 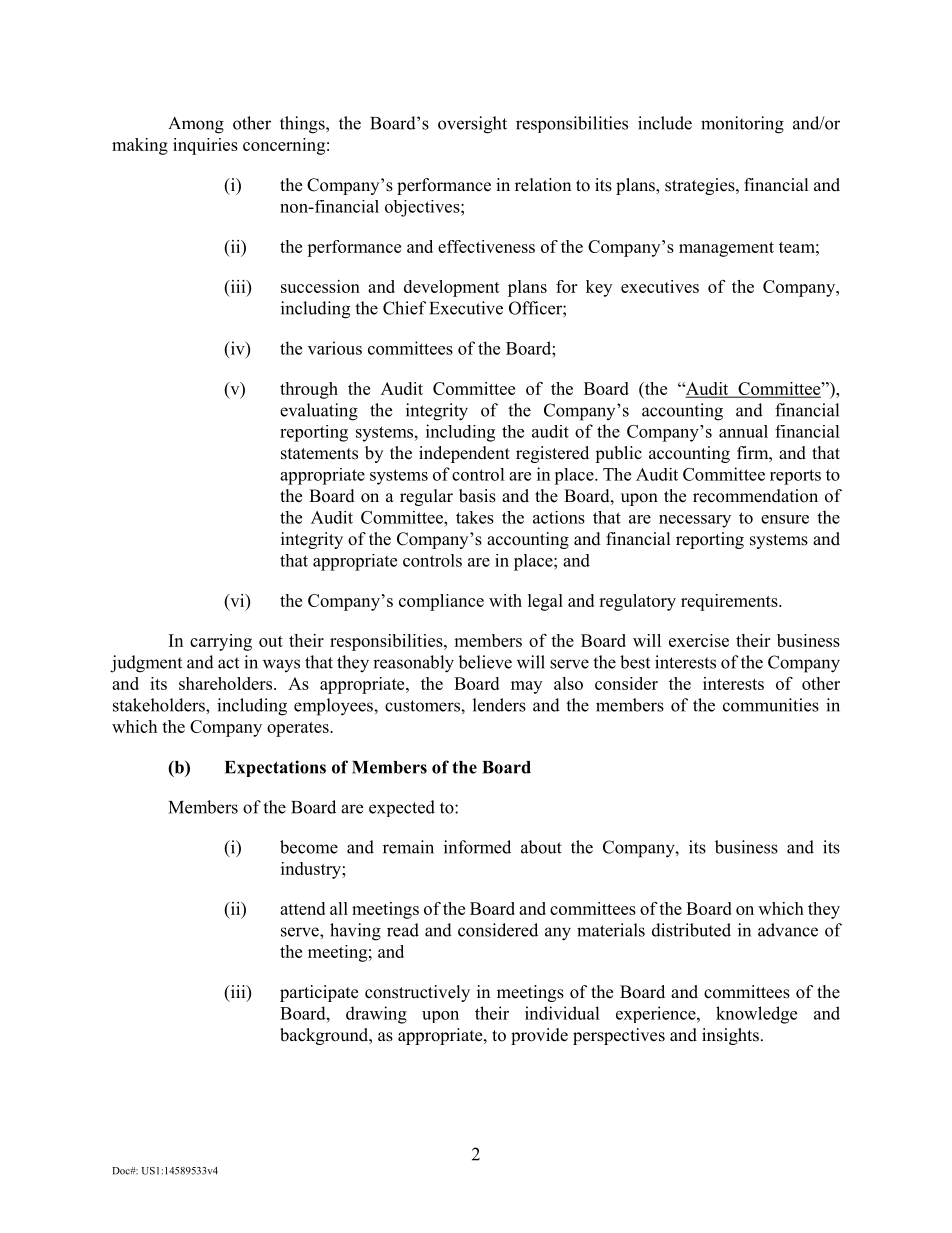 What do you see at coordinates (319, 993) in the screenshot?
I see `participate` at bounding box center [319, 993].
